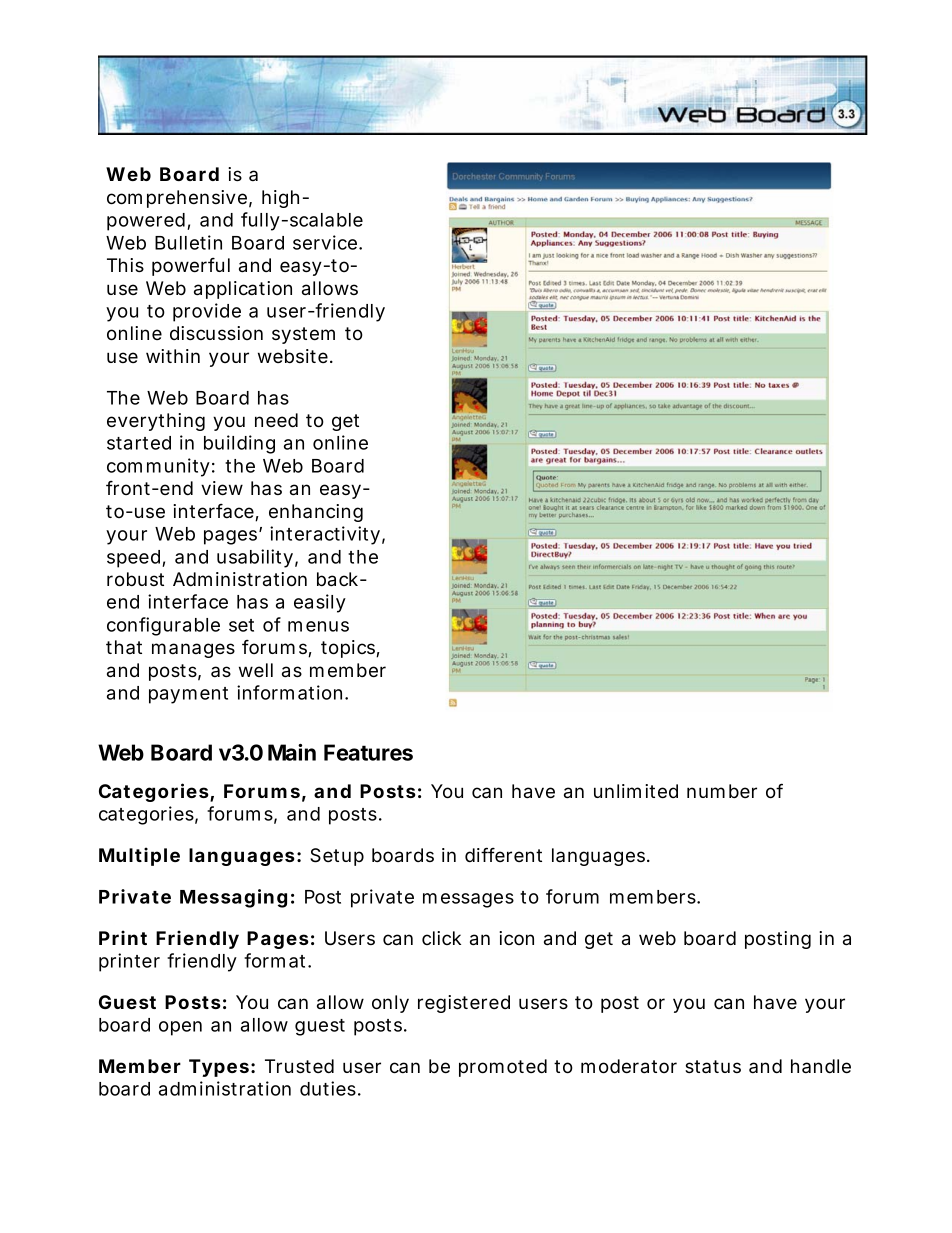 The image size is (952, 1233). Describe the element at coordinates (303, 335) in the page. I see `system` at that location.
